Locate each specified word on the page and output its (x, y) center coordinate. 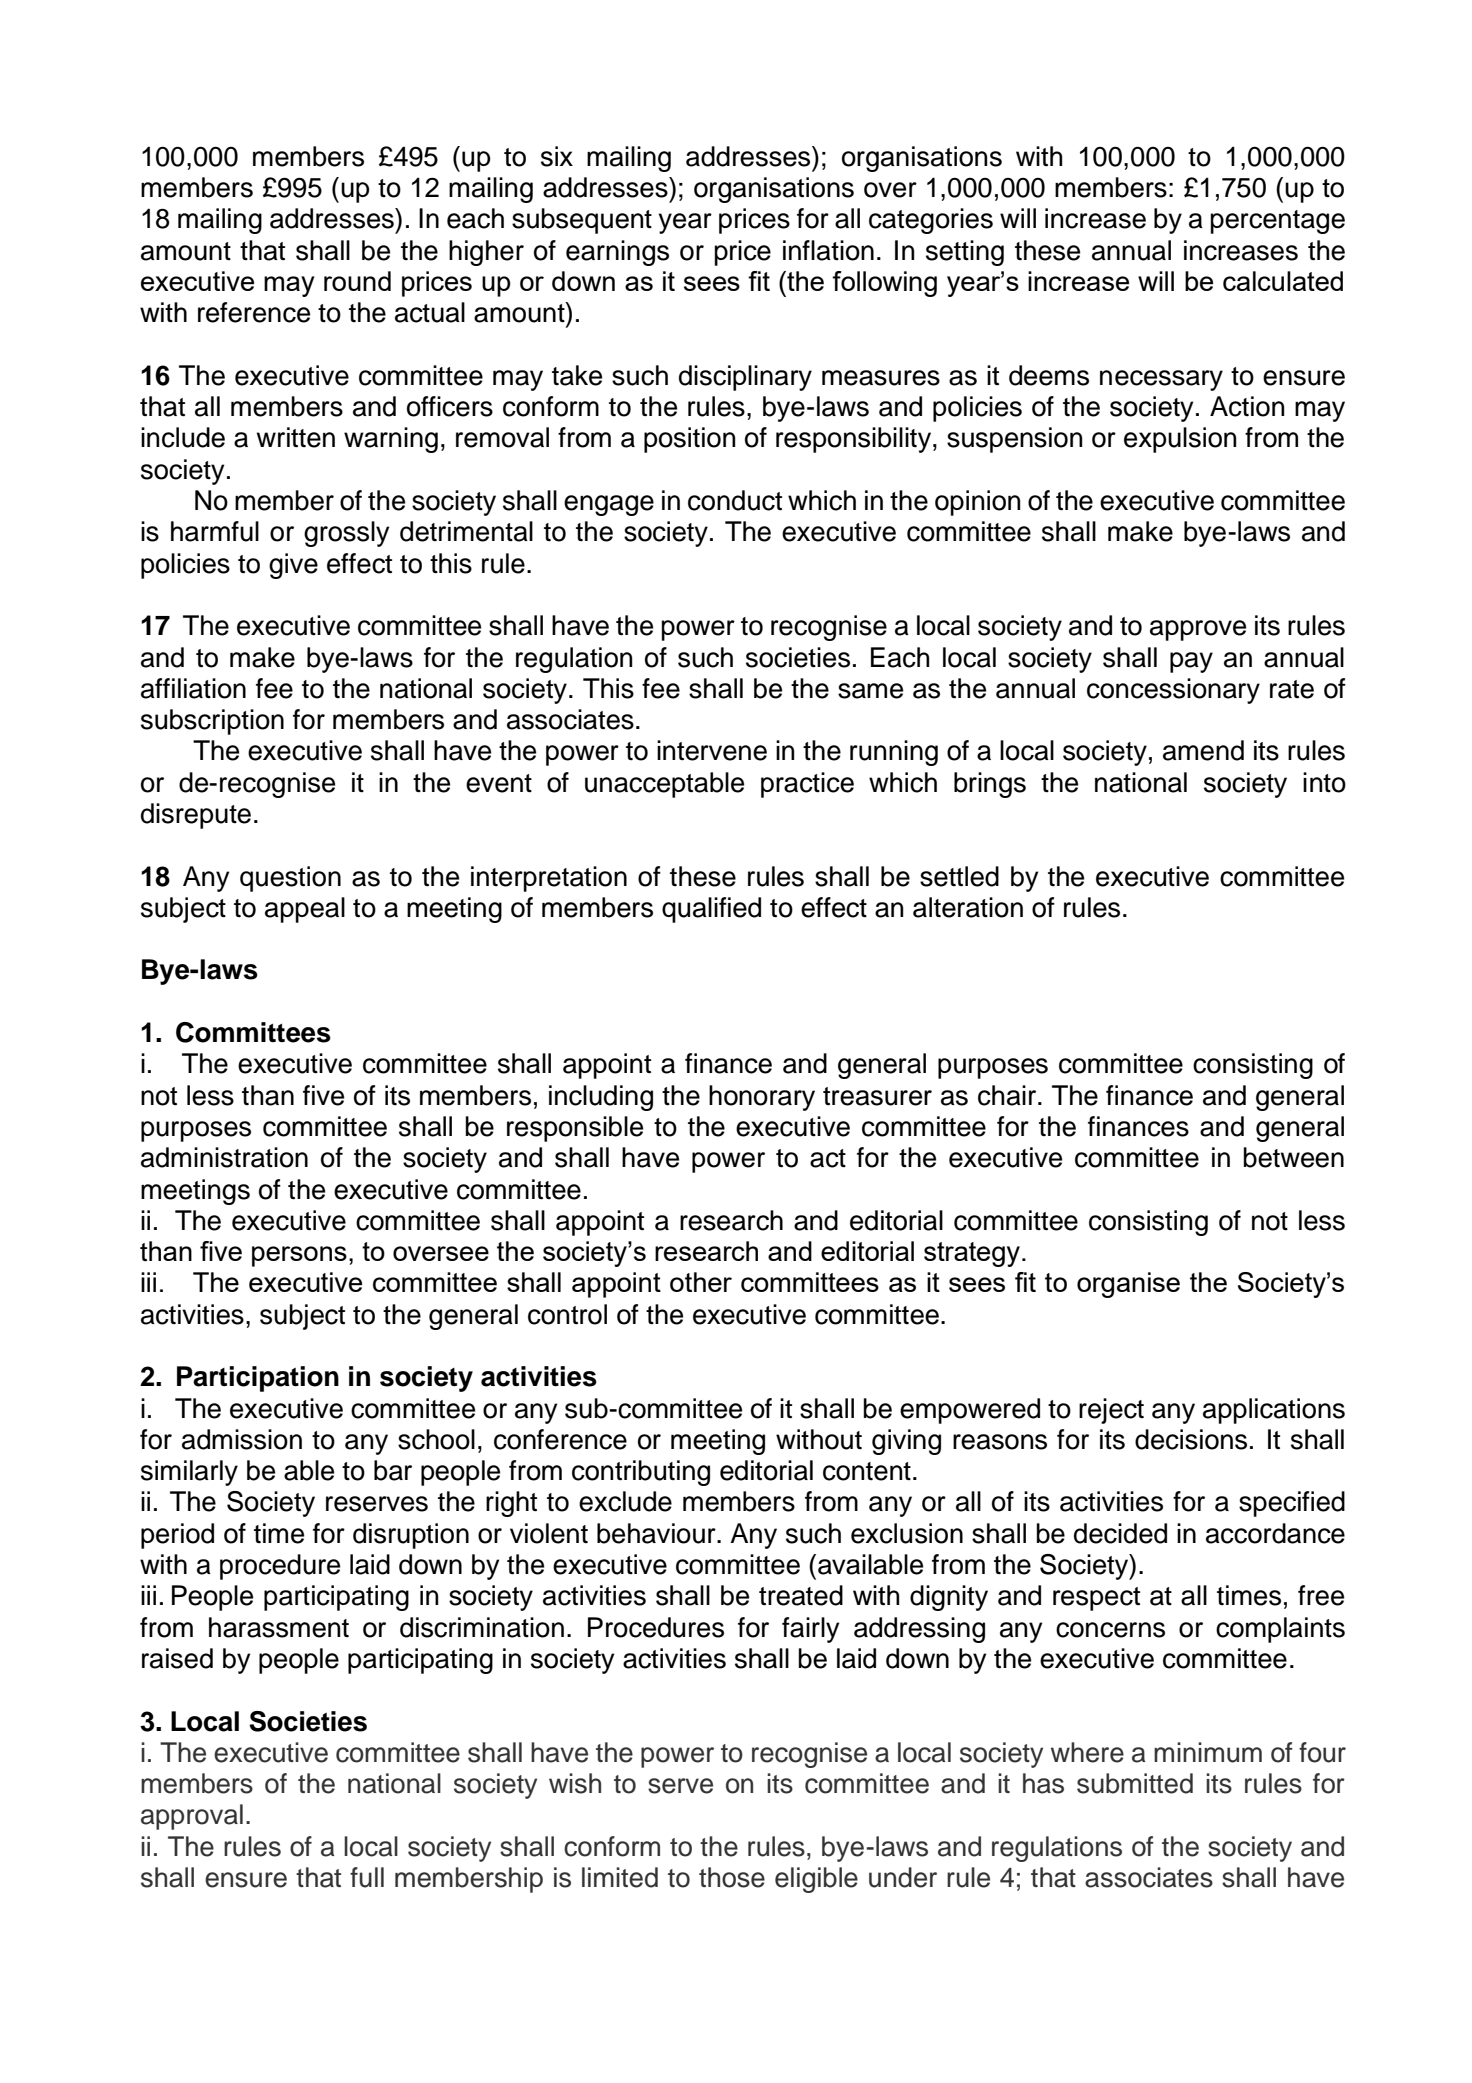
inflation (828, 250)
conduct (735, 500)
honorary (762, 1098)
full (367, 1877)
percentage (1277, 222)
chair (1008, 1095)
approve (1198, 630)
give (293, 566)
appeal (305, 910)
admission (242, 1439)
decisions (1191, 1439)
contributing (641, 1473)
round (357, 281)
